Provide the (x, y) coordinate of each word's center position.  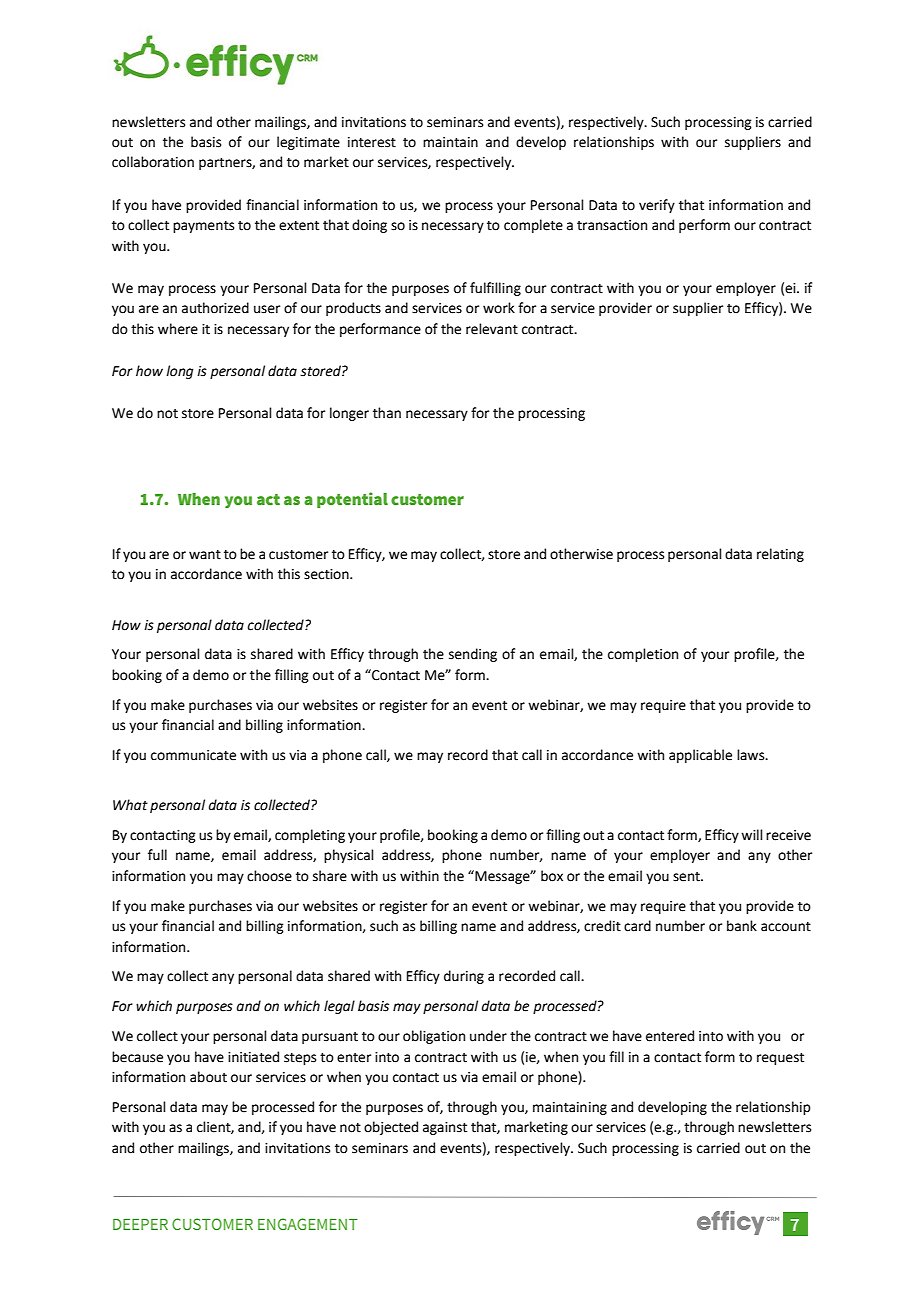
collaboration (153, 162)
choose (269, 876)
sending (473, 655)
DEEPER (140, 1224)
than (387, 413)
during (464, 977)
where (178, 329)
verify (657, 206)
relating (780, 555)
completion (643, 655)
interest (372, 142)
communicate (193, 755)
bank (742, 926)
